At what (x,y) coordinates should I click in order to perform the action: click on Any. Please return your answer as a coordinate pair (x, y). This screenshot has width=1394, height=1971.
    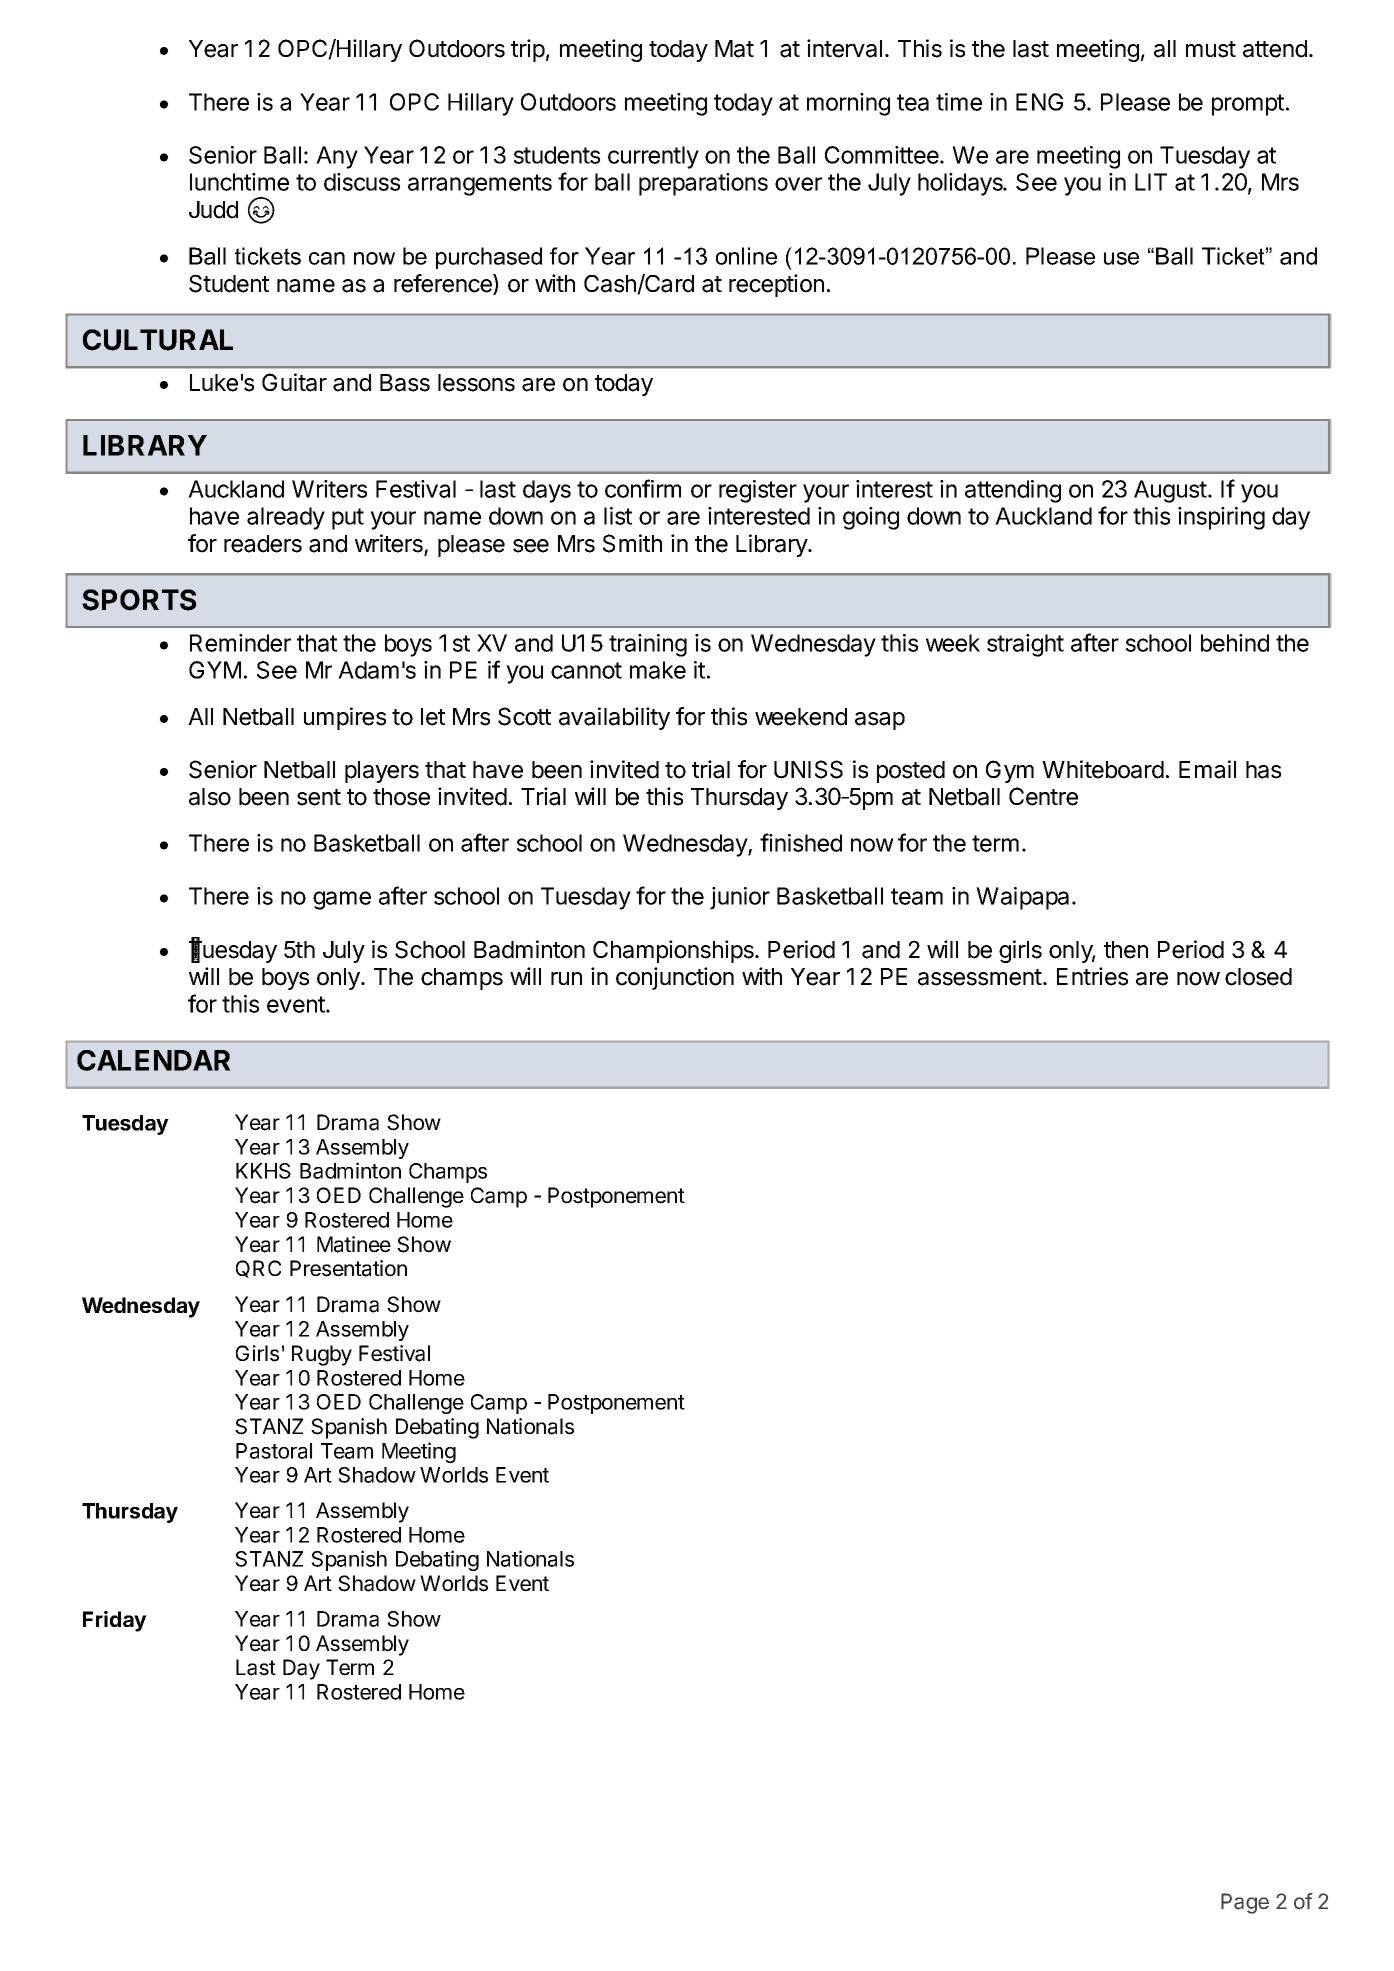
    Looking at the image, I should click on (337, 157).
